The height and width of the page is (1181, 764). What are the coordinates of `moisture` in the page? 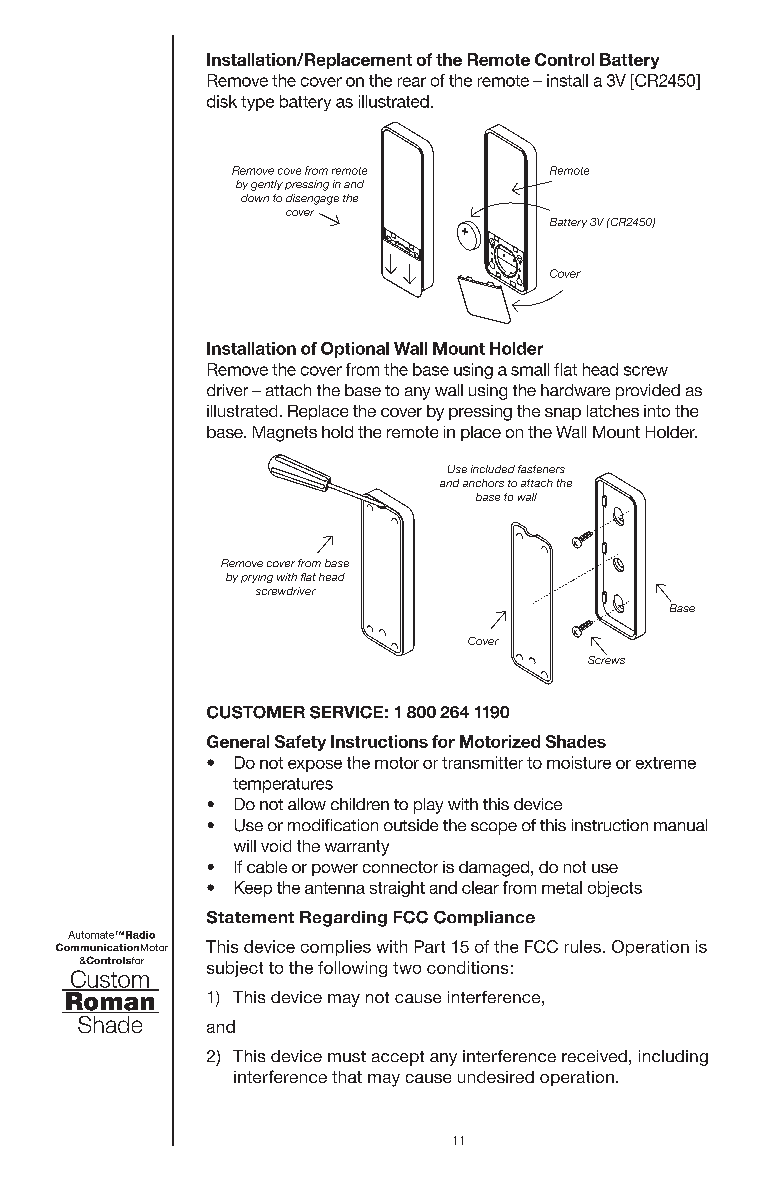 It's located at (579, 762).
